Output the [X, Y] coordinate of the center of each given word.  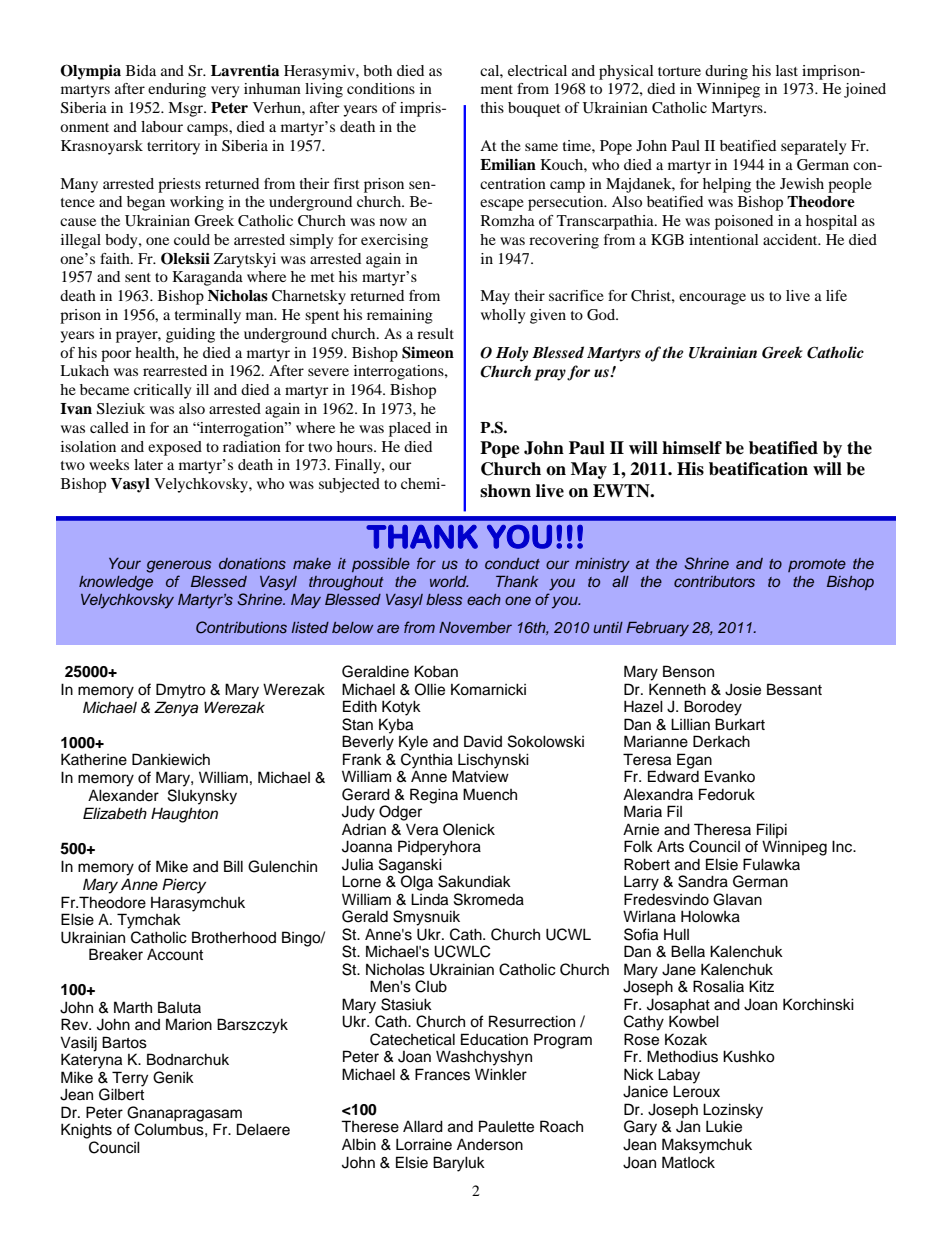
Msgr [187, 109]
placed [410, 429]
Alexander [123, 795]
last [787, 70]
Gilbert [121, 1093]
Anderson [490, 1144]
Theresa [722, 829]
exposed [175, 448]
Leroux [696, 1091]
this [492, 107]
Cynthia [428, 762]
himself [692, 448]
